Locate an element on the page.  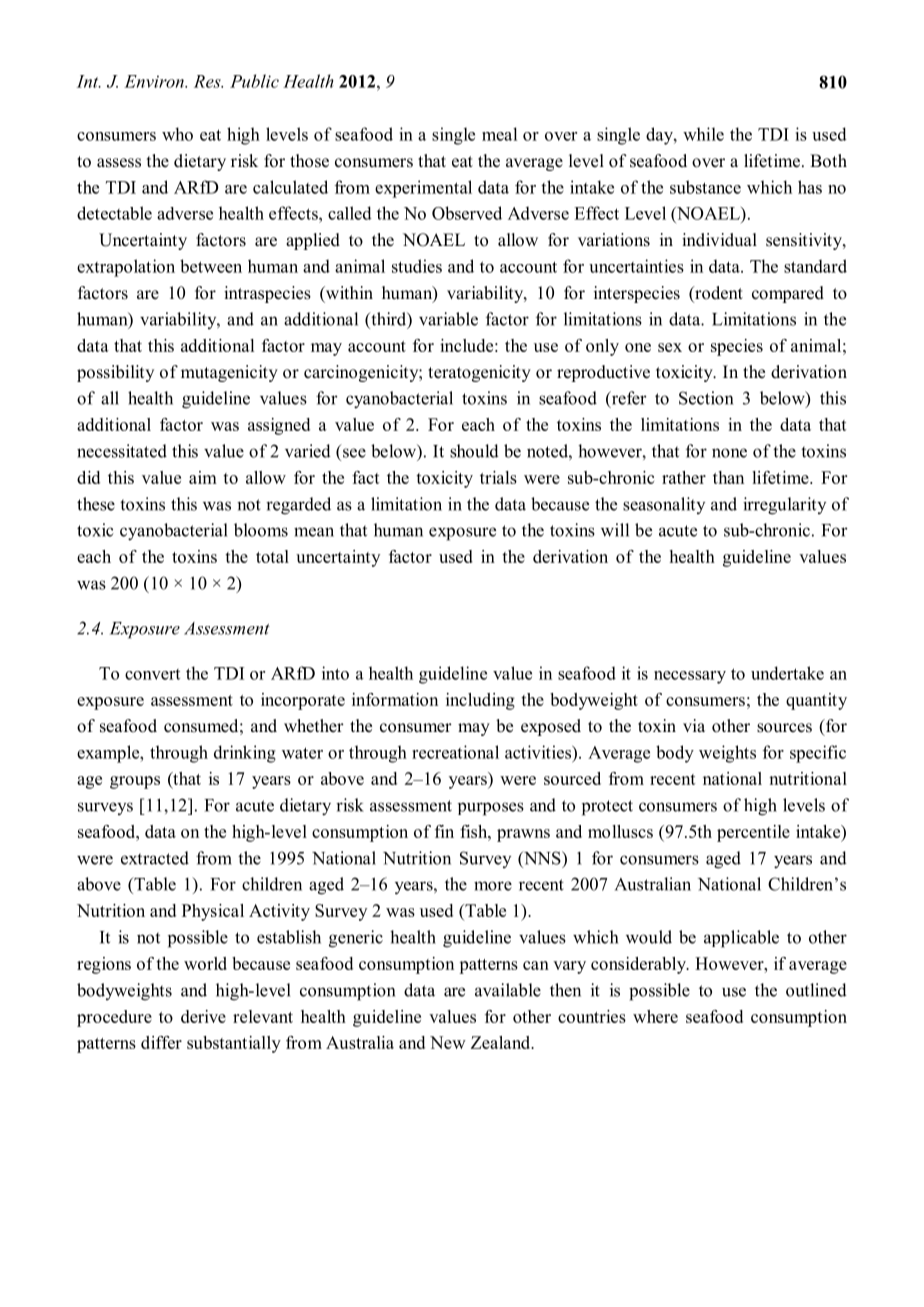
irregularity is located at coordinates (784, 506).
